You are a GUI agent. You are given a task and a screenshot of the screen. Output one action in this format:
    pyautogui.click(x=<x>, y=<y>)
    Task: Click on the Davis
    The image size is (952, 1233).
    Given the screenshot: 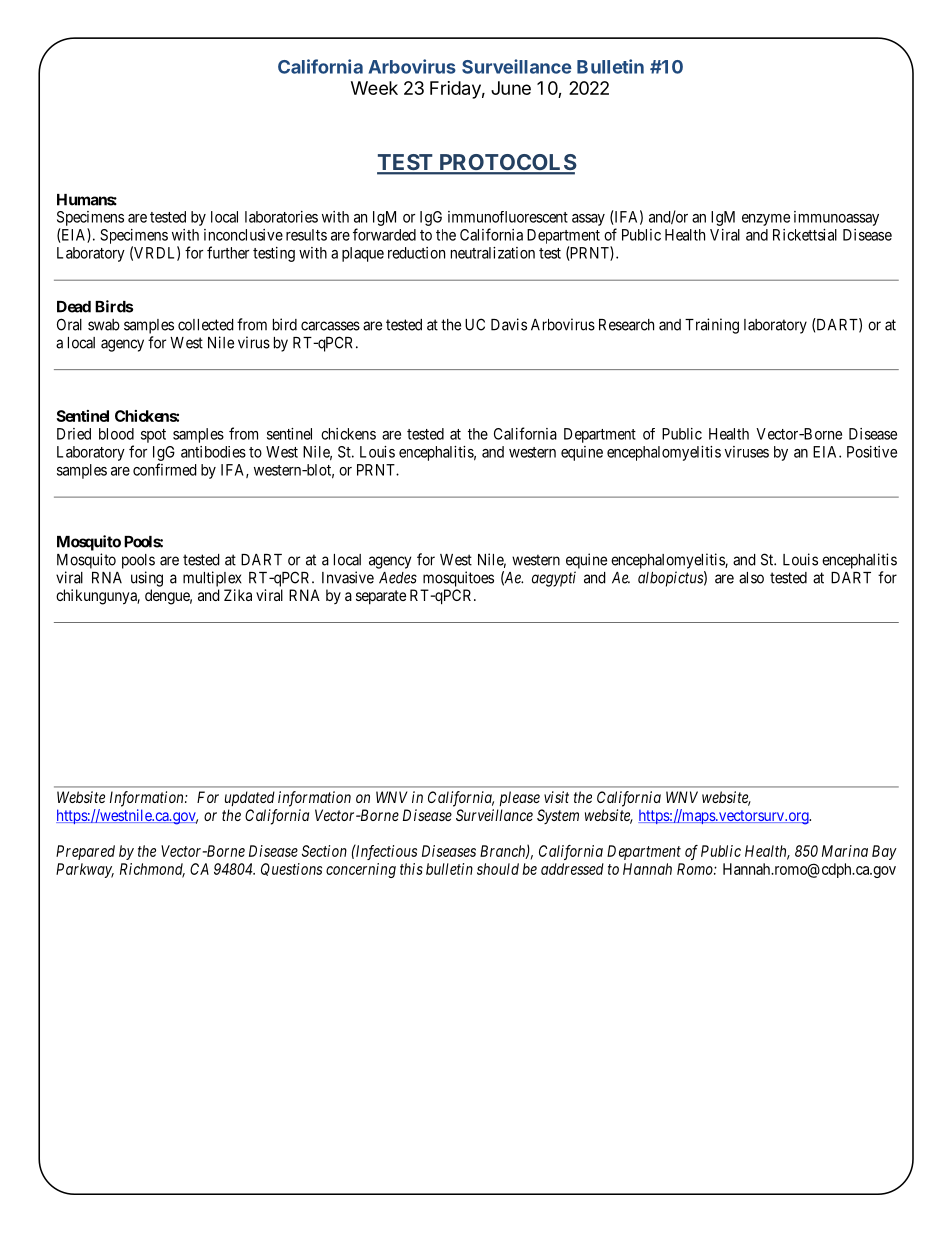 What is the action you would take?
    pyautogui.click(x=509, y=324)
